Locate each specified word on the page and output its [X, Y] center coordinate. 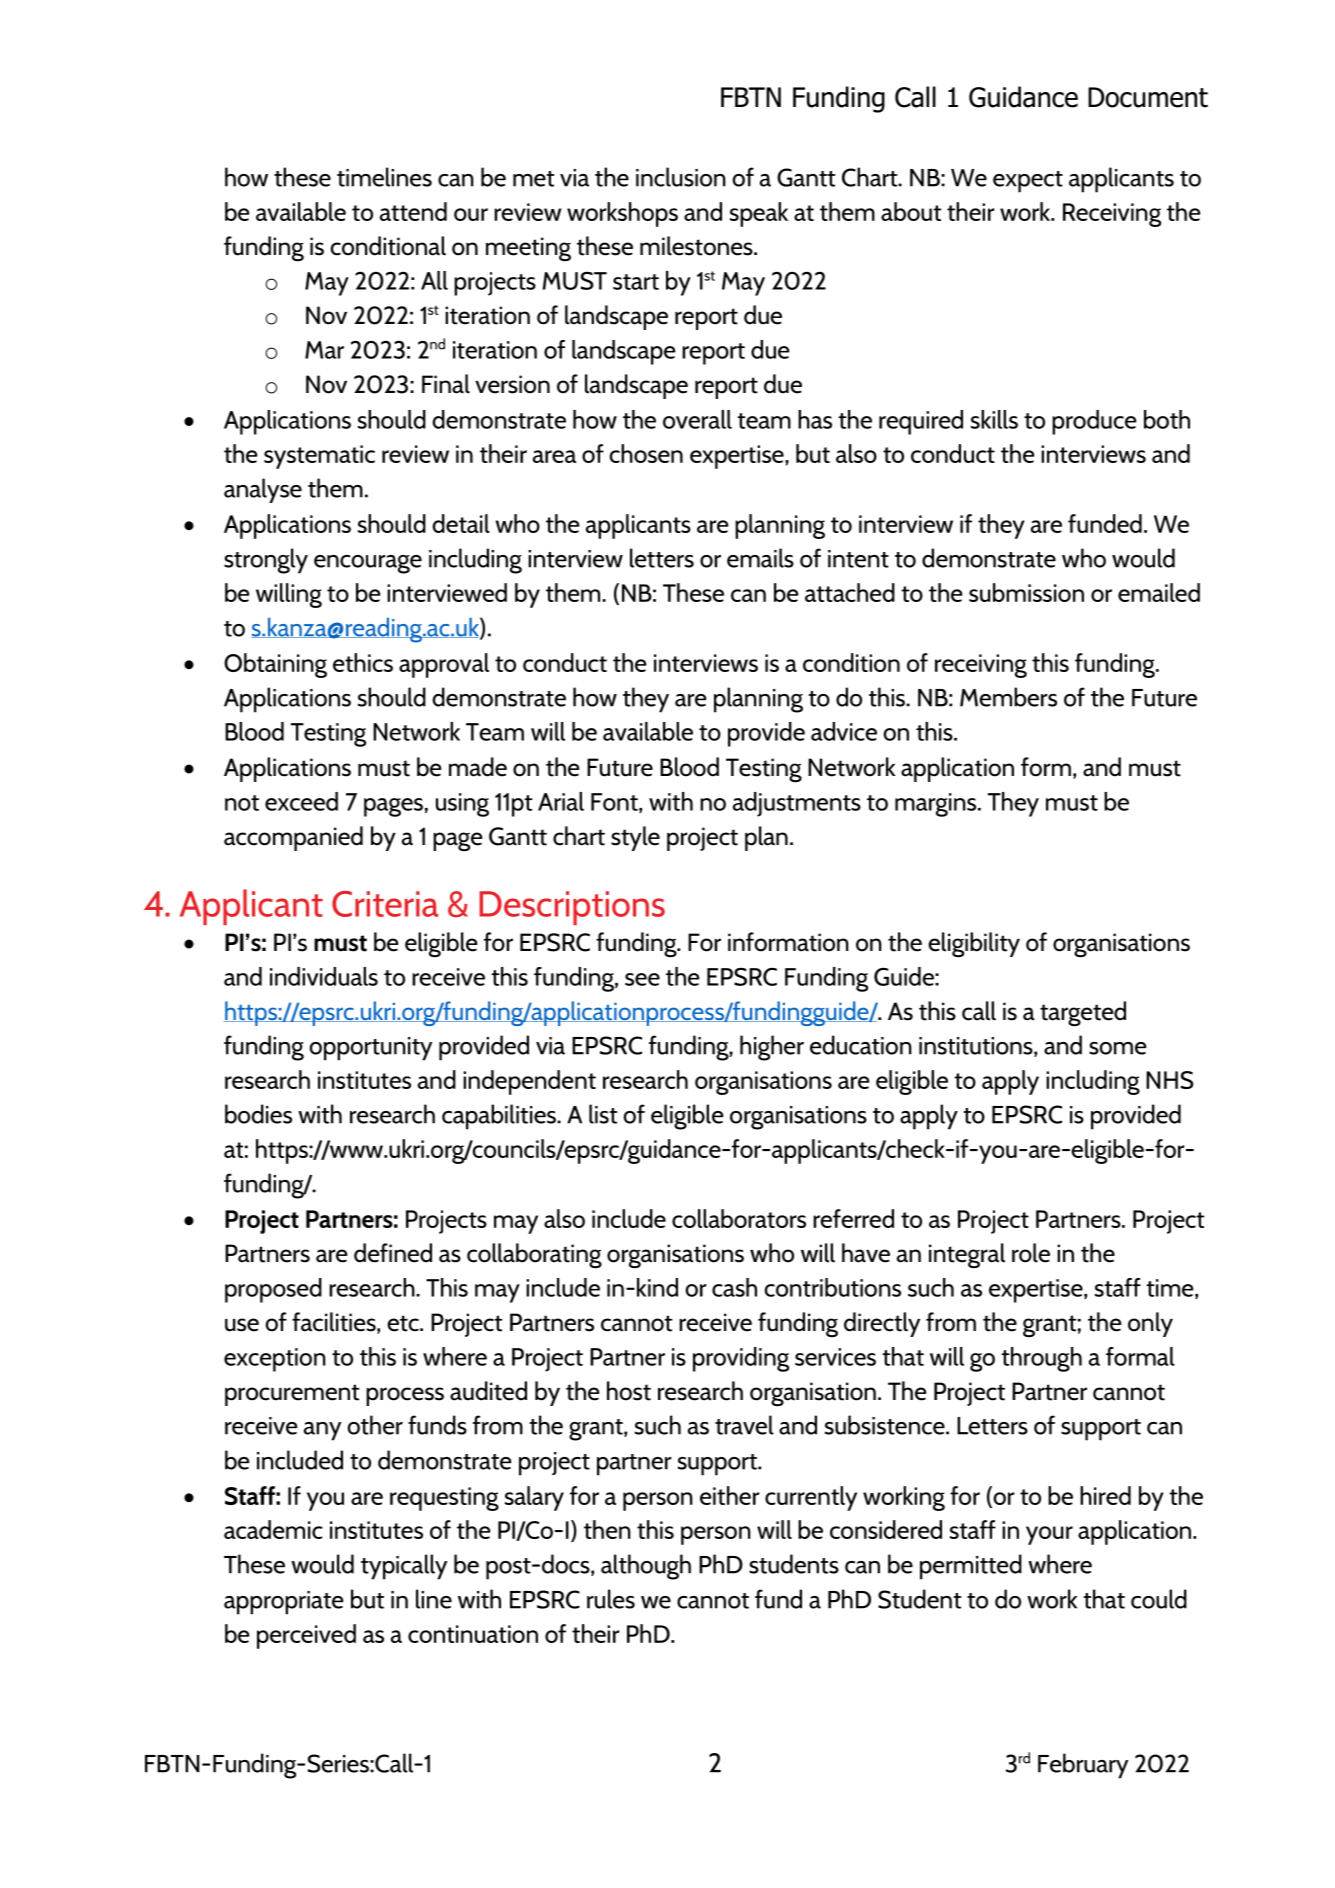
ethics [363, 662]
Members [1008, 697]
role [1031, 1253]
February [1083, 1766]
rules [611, 1599]
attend [413, 211]
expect [1028, 182]
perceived [306, 1636]
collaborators [739, 1218]
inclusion [681, 177]
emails [760, 558]
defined [393, 1253]
